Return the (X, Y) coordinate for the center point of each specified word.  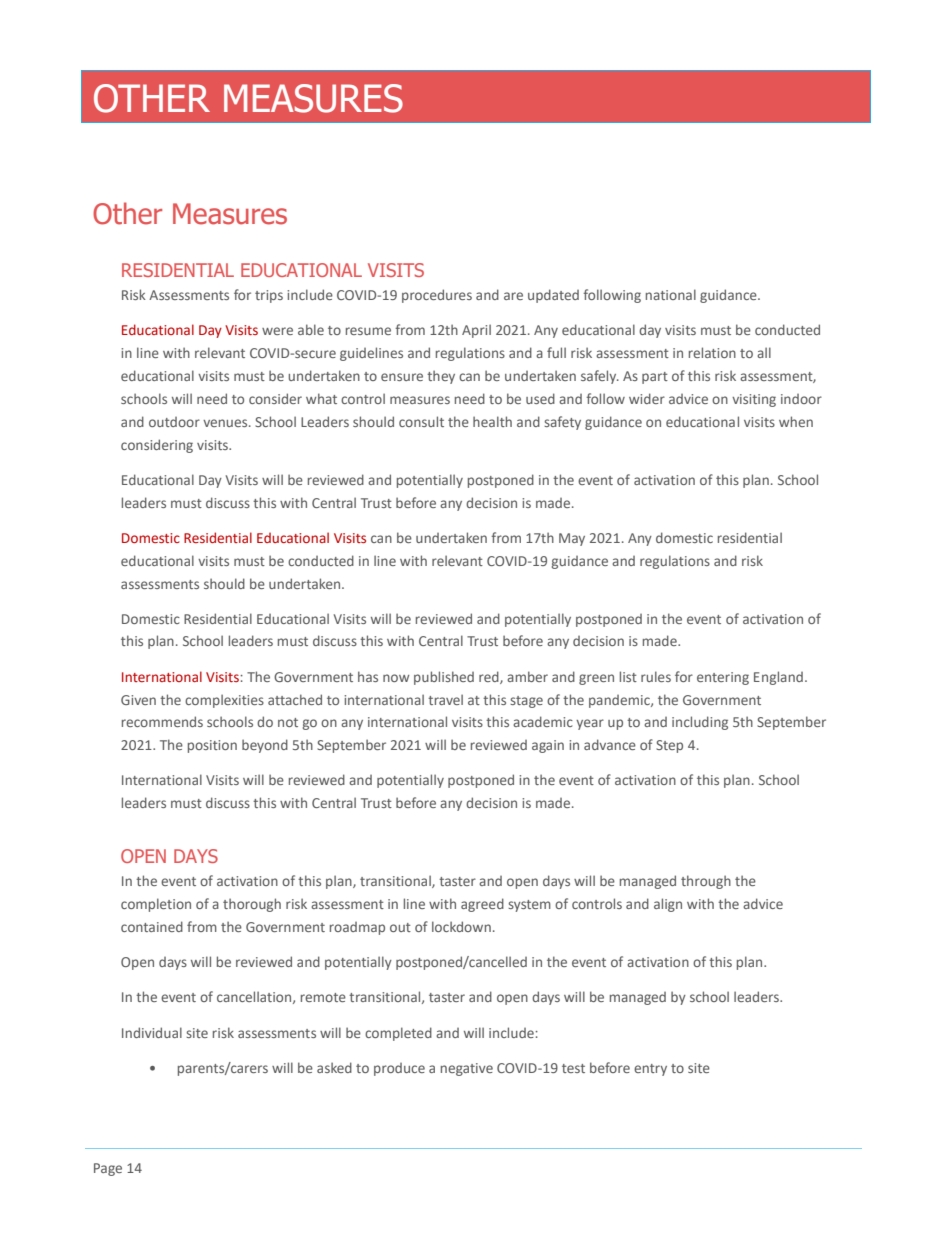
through (706, 882)
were (277, 331)
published (444, 678)
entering (723, 678)
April (476, 331)
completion (156, 905)
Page (108, 1169)
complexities (224, 701)
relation (712, 352)
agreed (482, 905)
